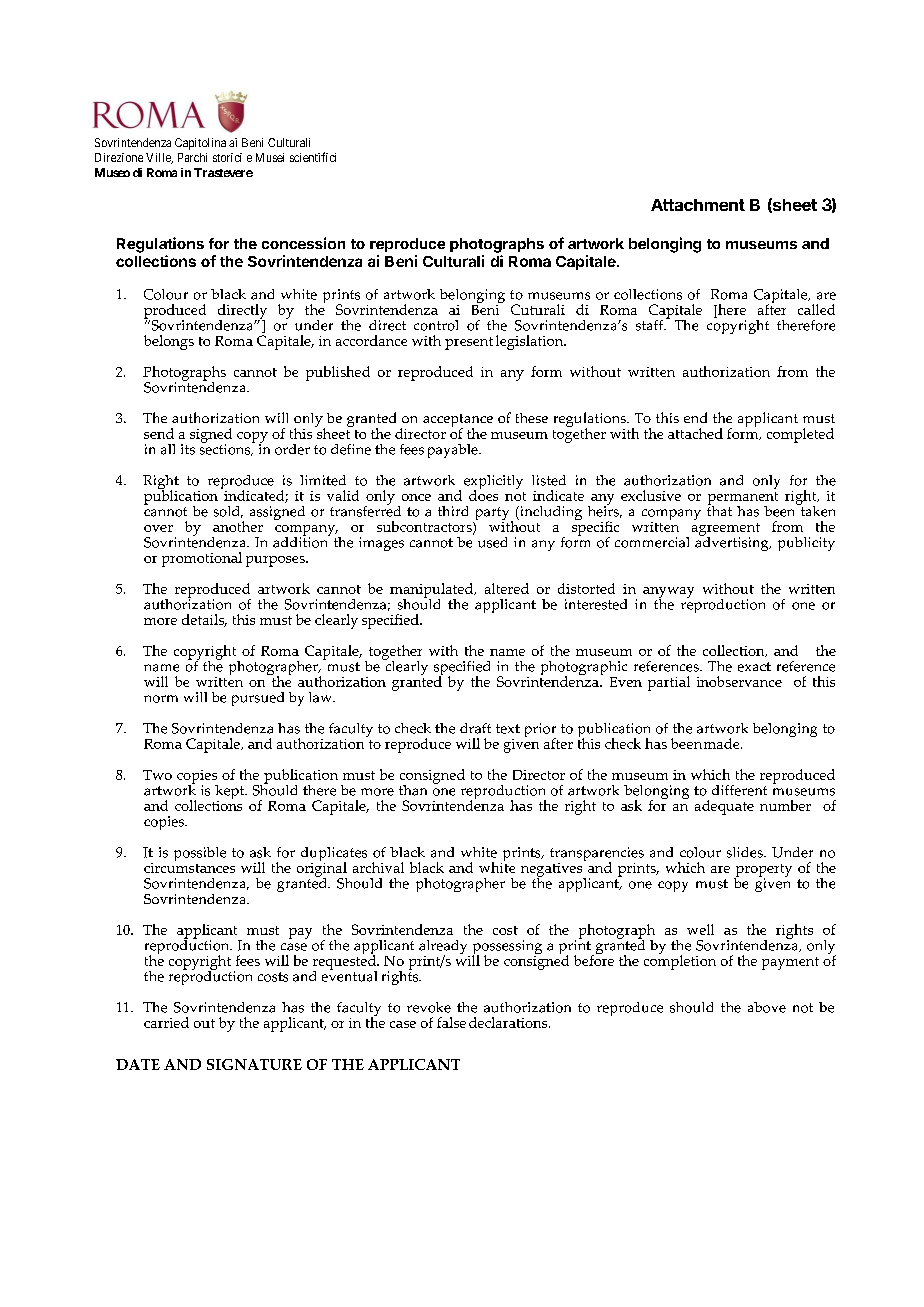 The image size is (924, 1307). Describe the element at coordinates (254, 1064) in the page. I see `SIGNATURE` at that location.
